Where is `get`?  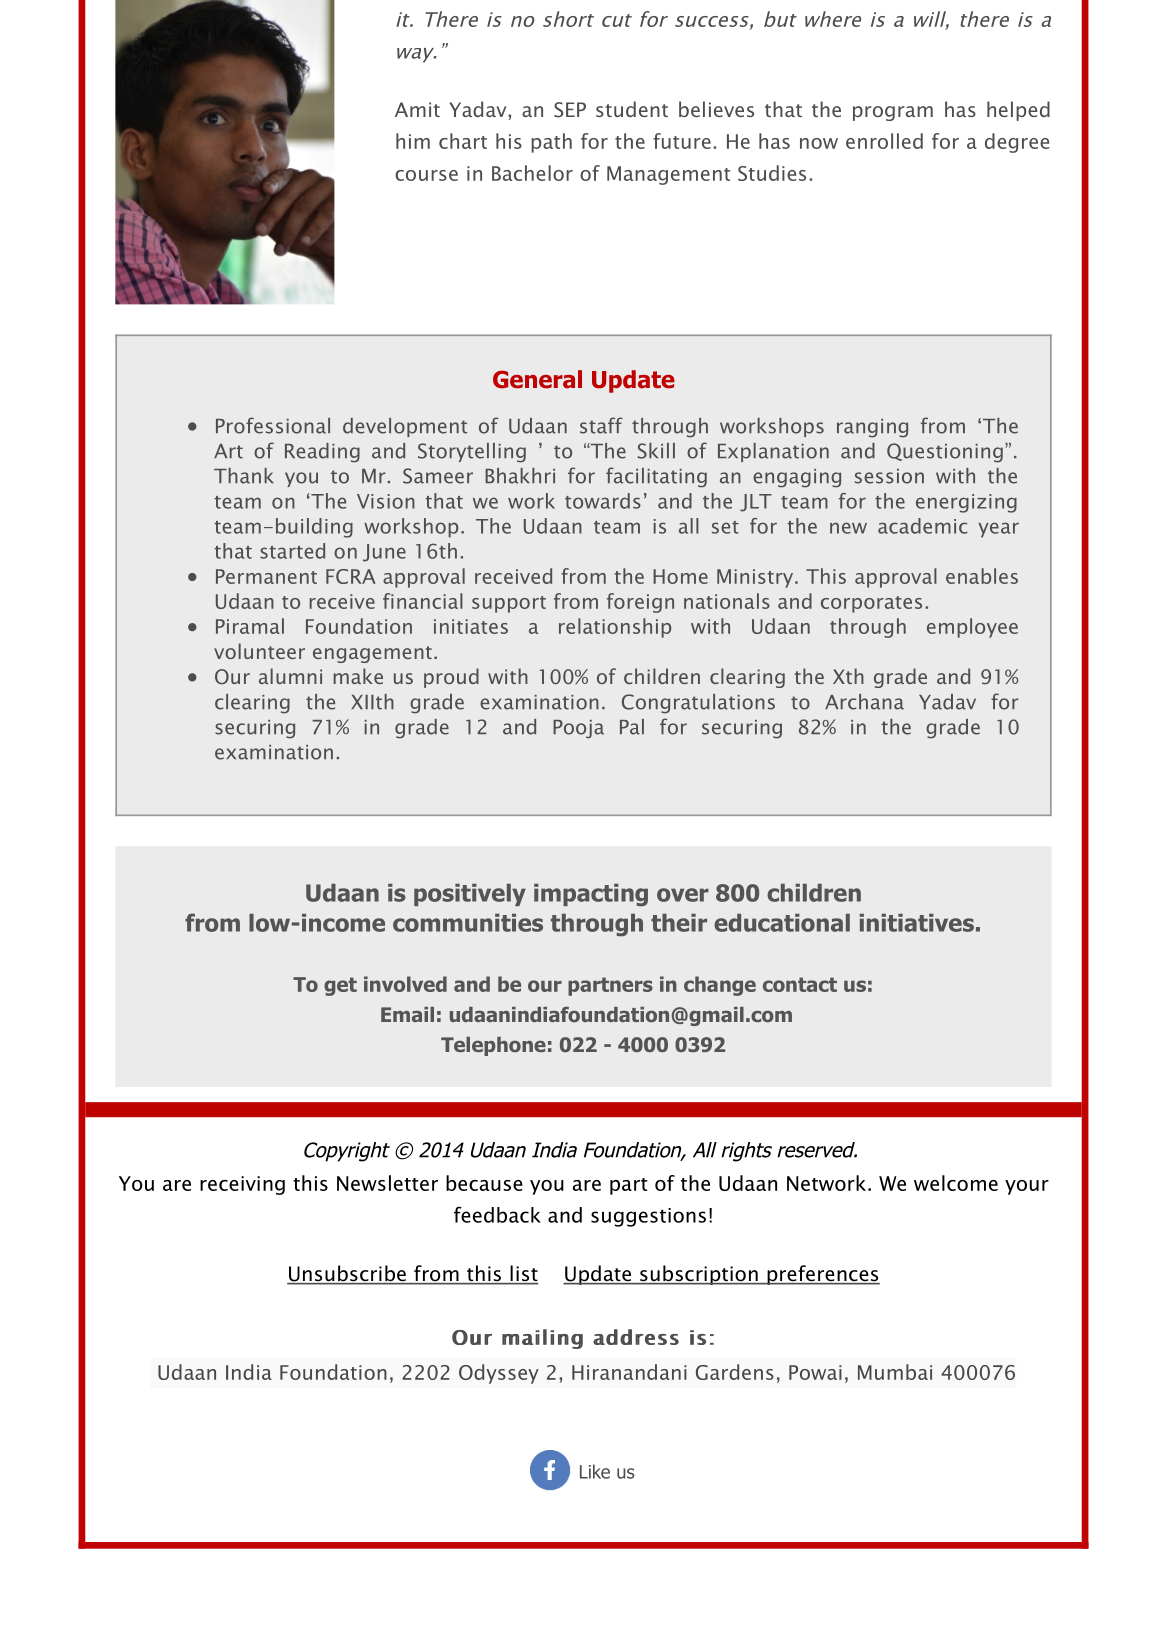 get is located at coordinates (340, 986).
